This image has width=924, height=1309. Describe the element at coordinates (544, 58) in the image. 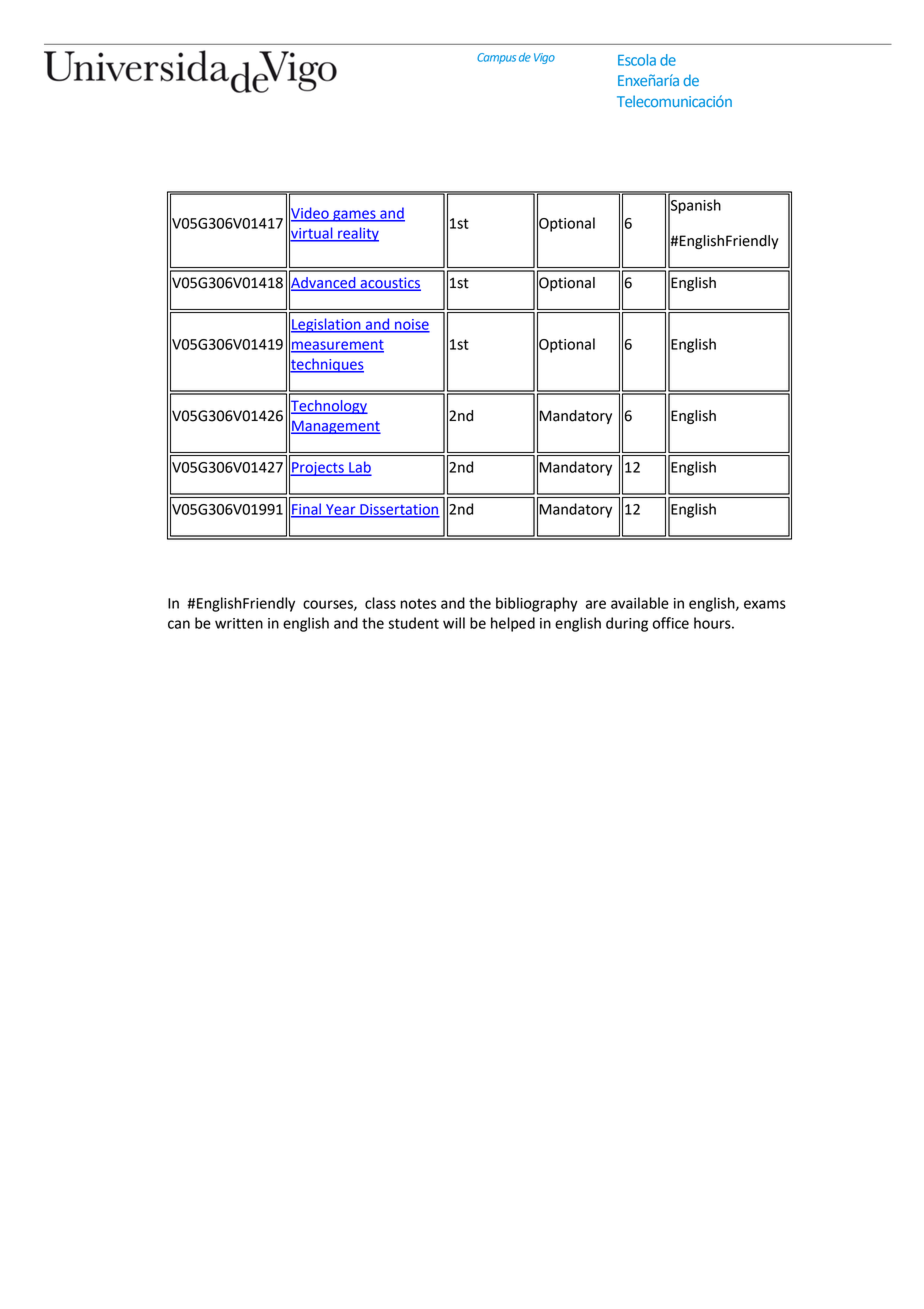

I see `Vigo` at that location.
